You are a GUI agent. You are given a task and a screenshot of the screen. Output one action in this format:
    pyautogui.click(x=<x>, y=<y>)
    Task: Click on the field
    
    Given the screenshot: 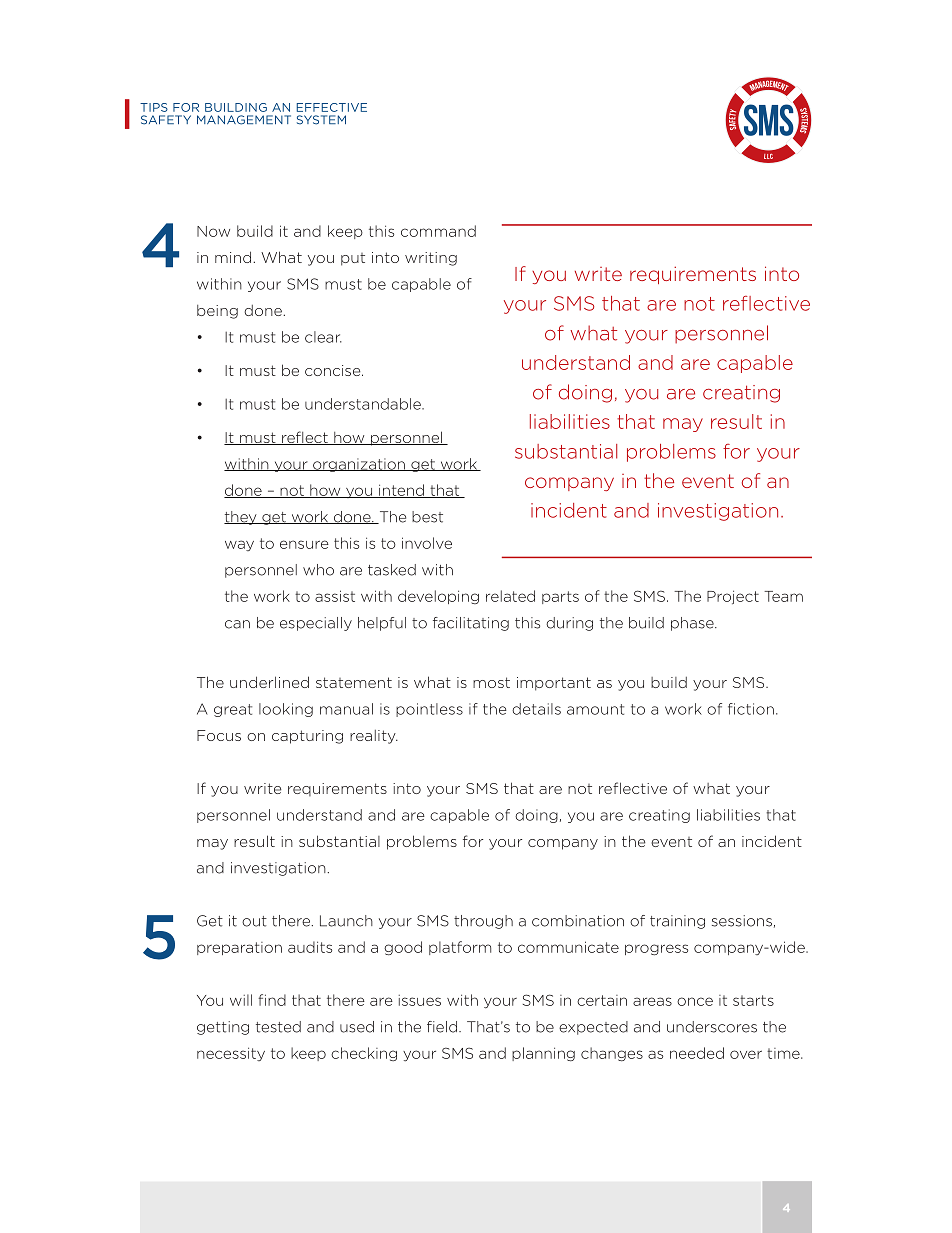 What is the action you would take?
    pyautogui.click(x=443, y=1027)
